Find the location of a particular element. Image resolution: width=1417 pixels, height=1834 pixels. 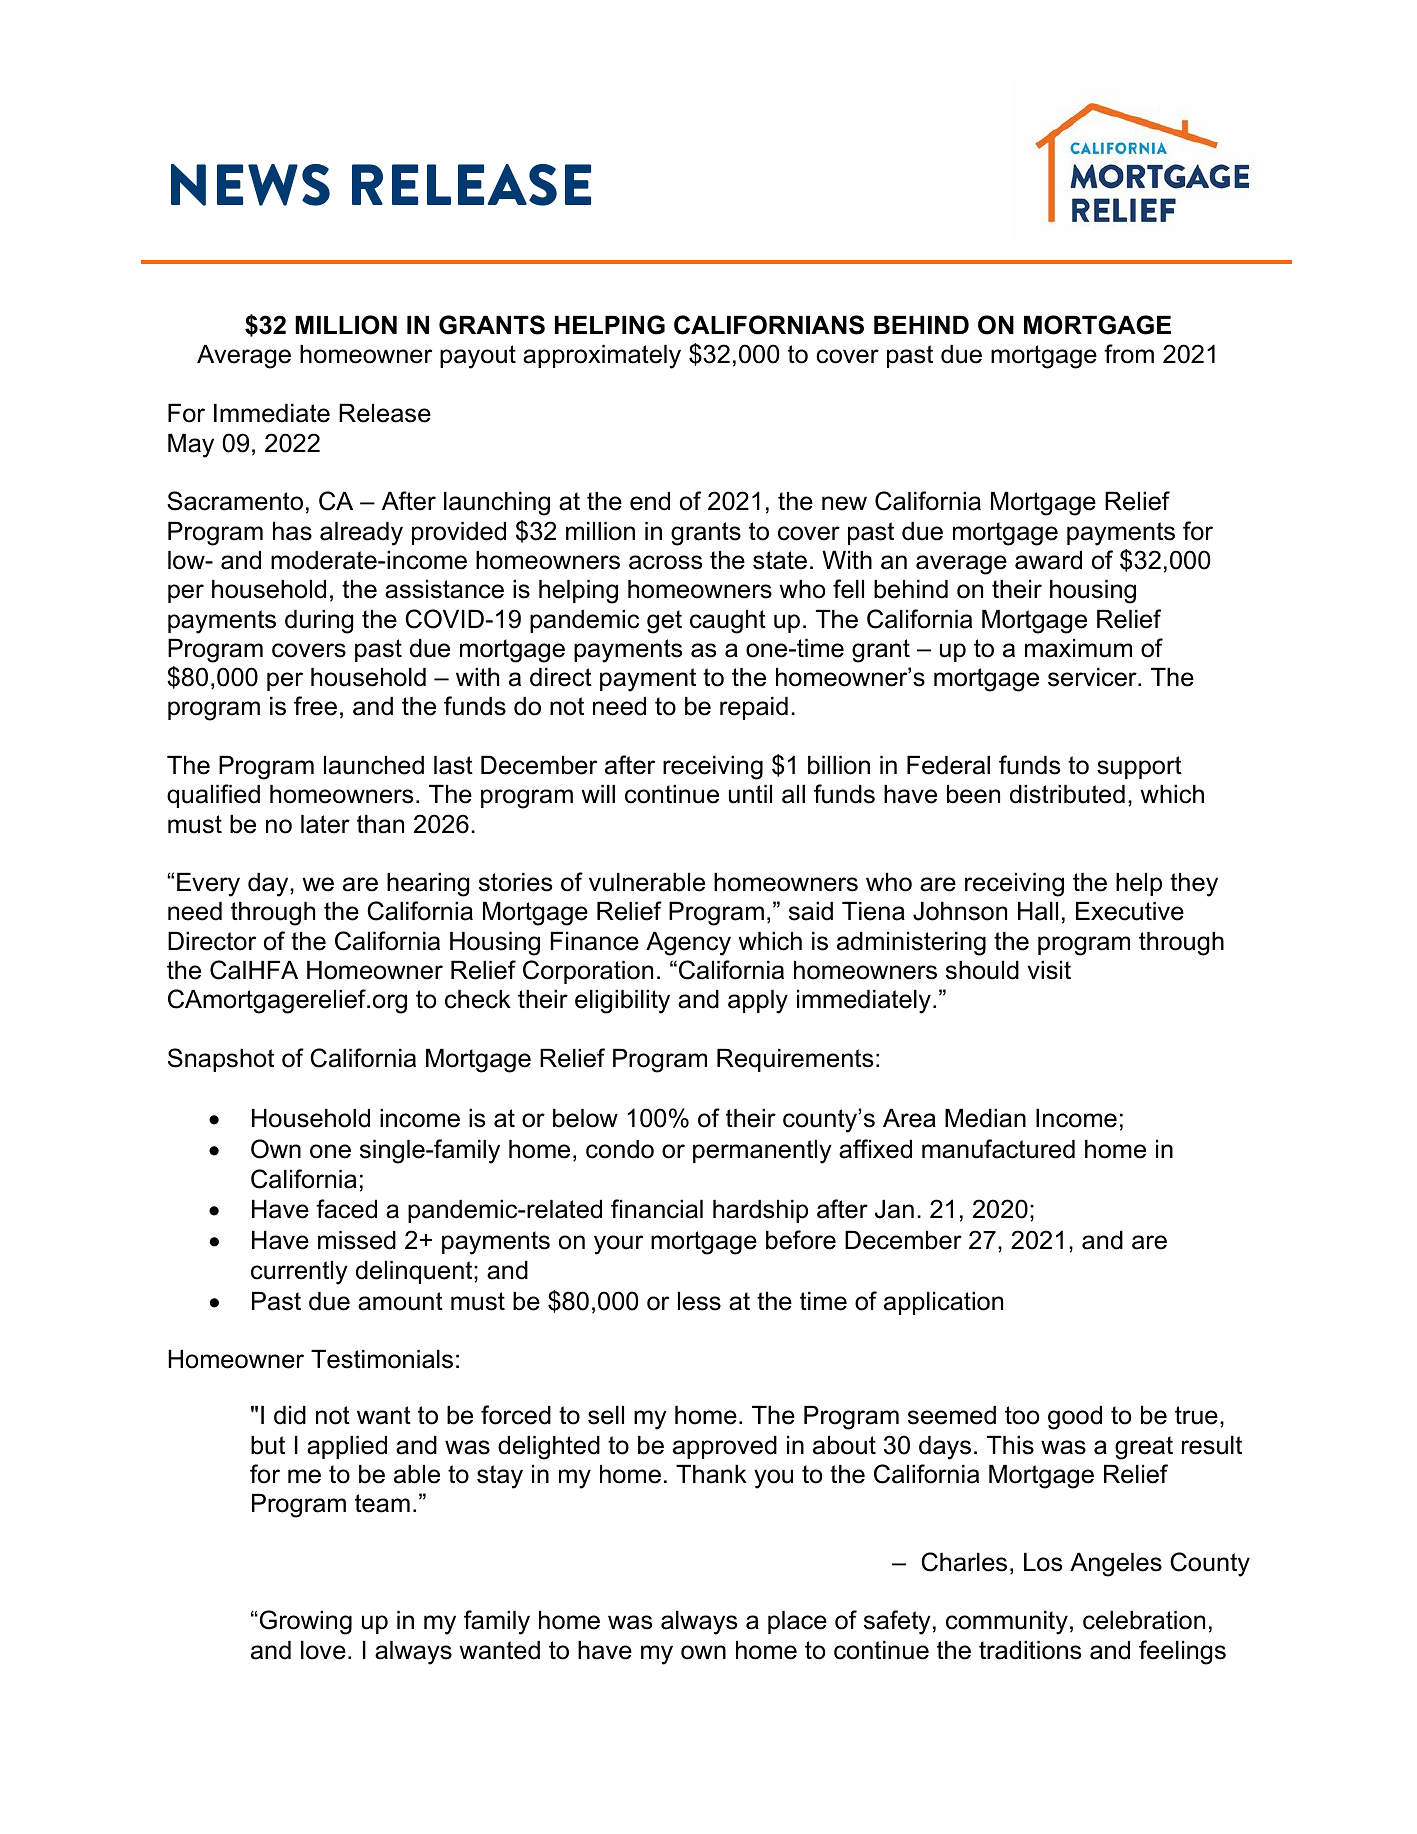

less is located at coordinates (699, 1301).
